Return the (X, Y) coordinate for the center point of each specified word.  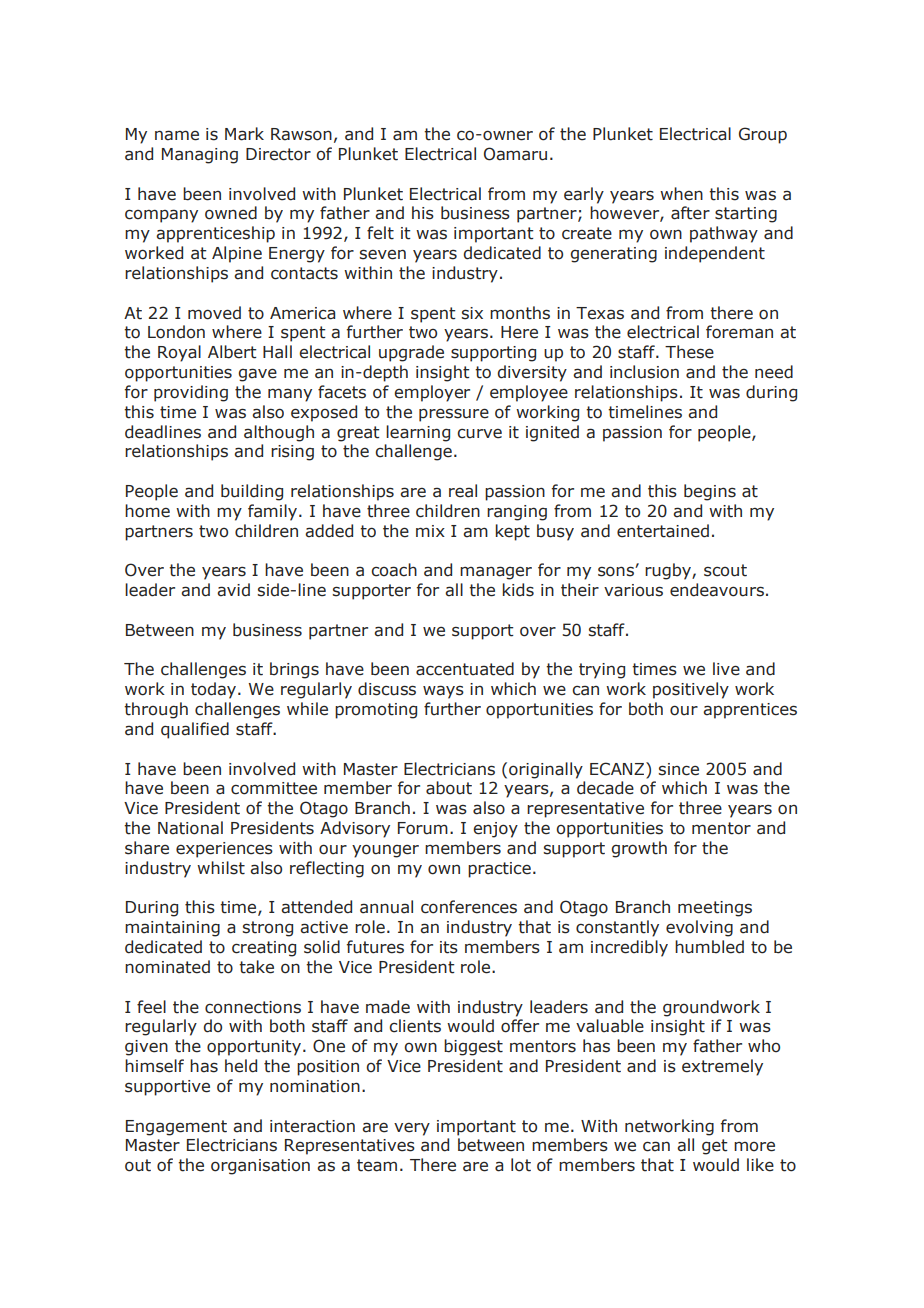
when (681, 194)
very (412, 1129)
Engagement (176, 1128)
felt (380, 233)
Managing (200, 156)
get (715, 1147)
